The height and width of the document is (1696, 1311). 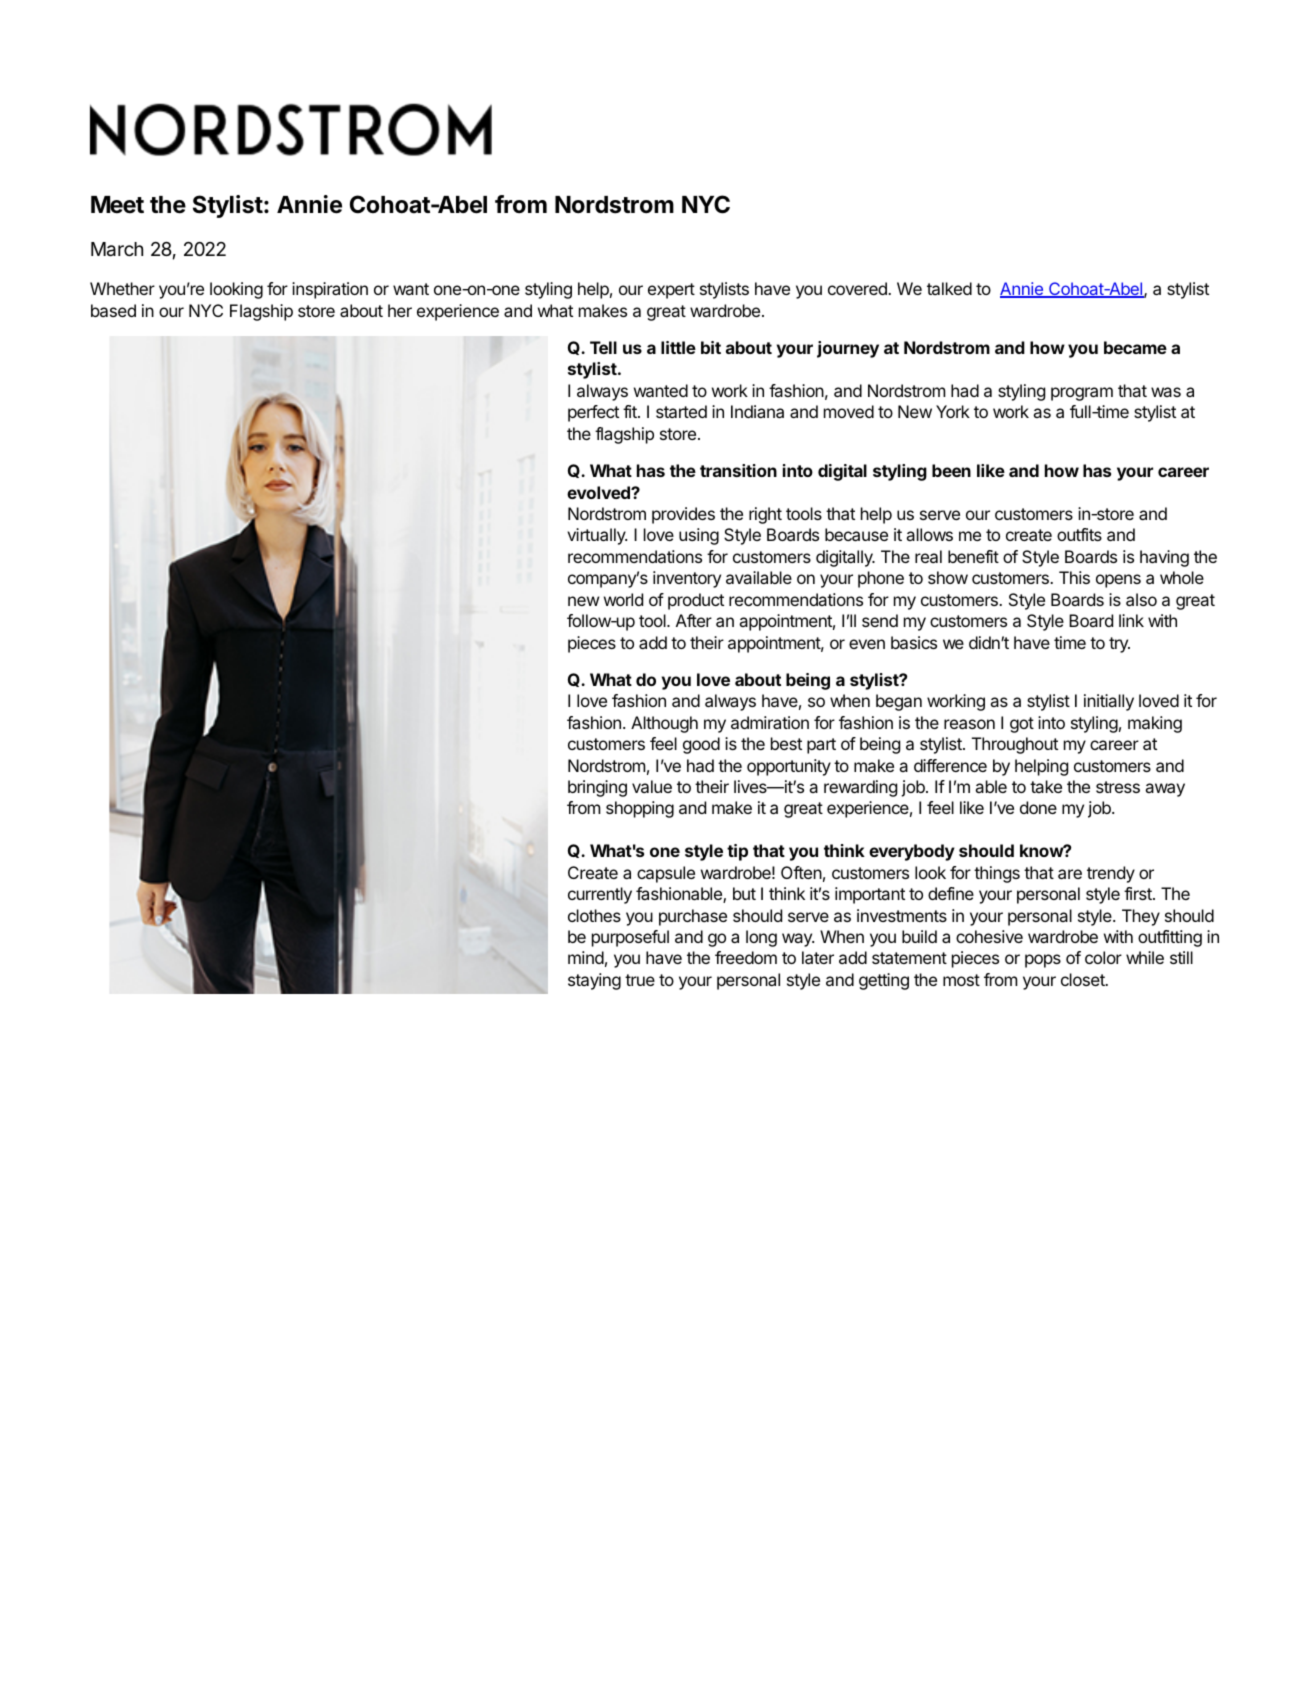 I want to click on expert, so click(x=671, y=291).
